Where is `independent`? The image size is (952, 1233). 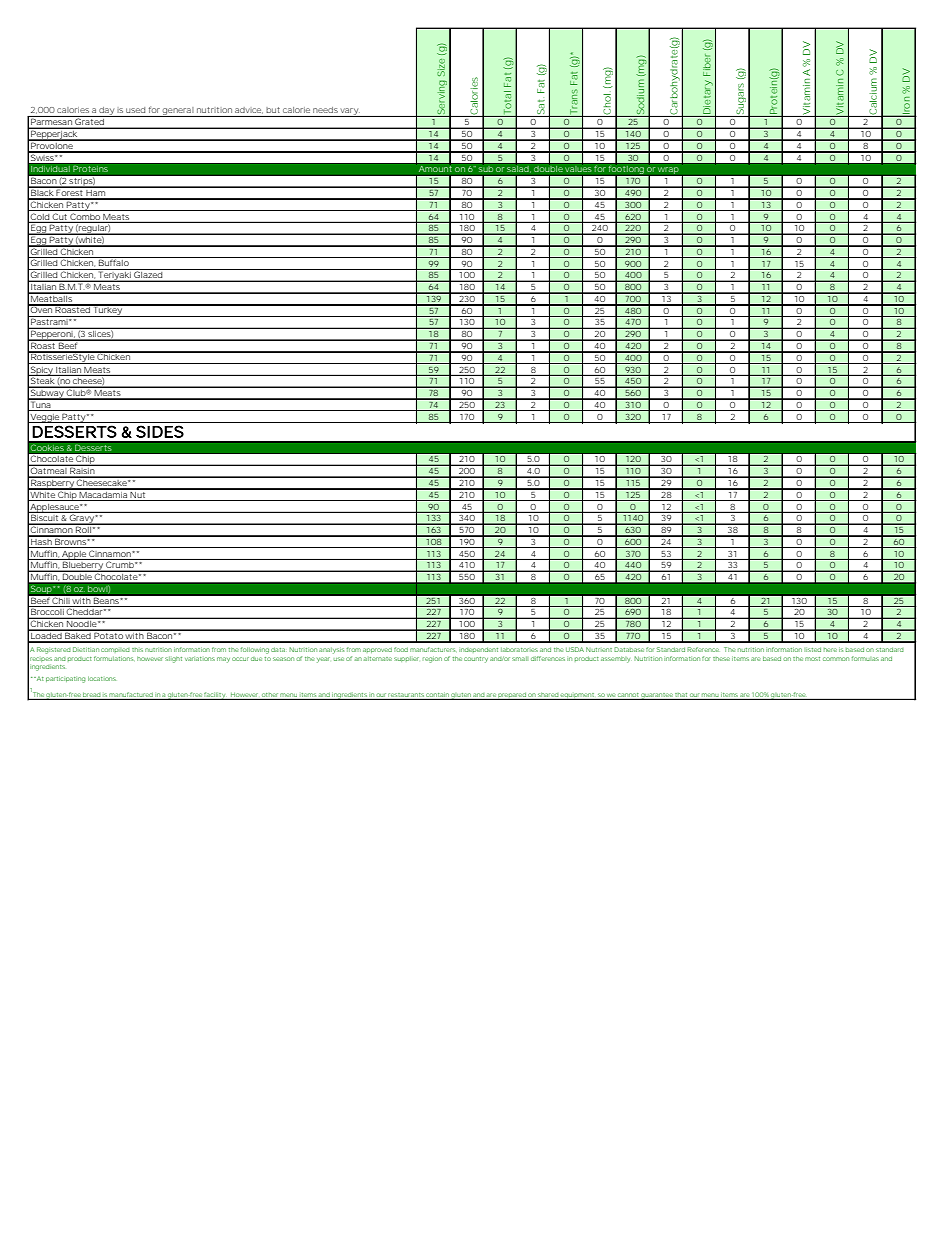 independent is located at coordinates (478, 650).
